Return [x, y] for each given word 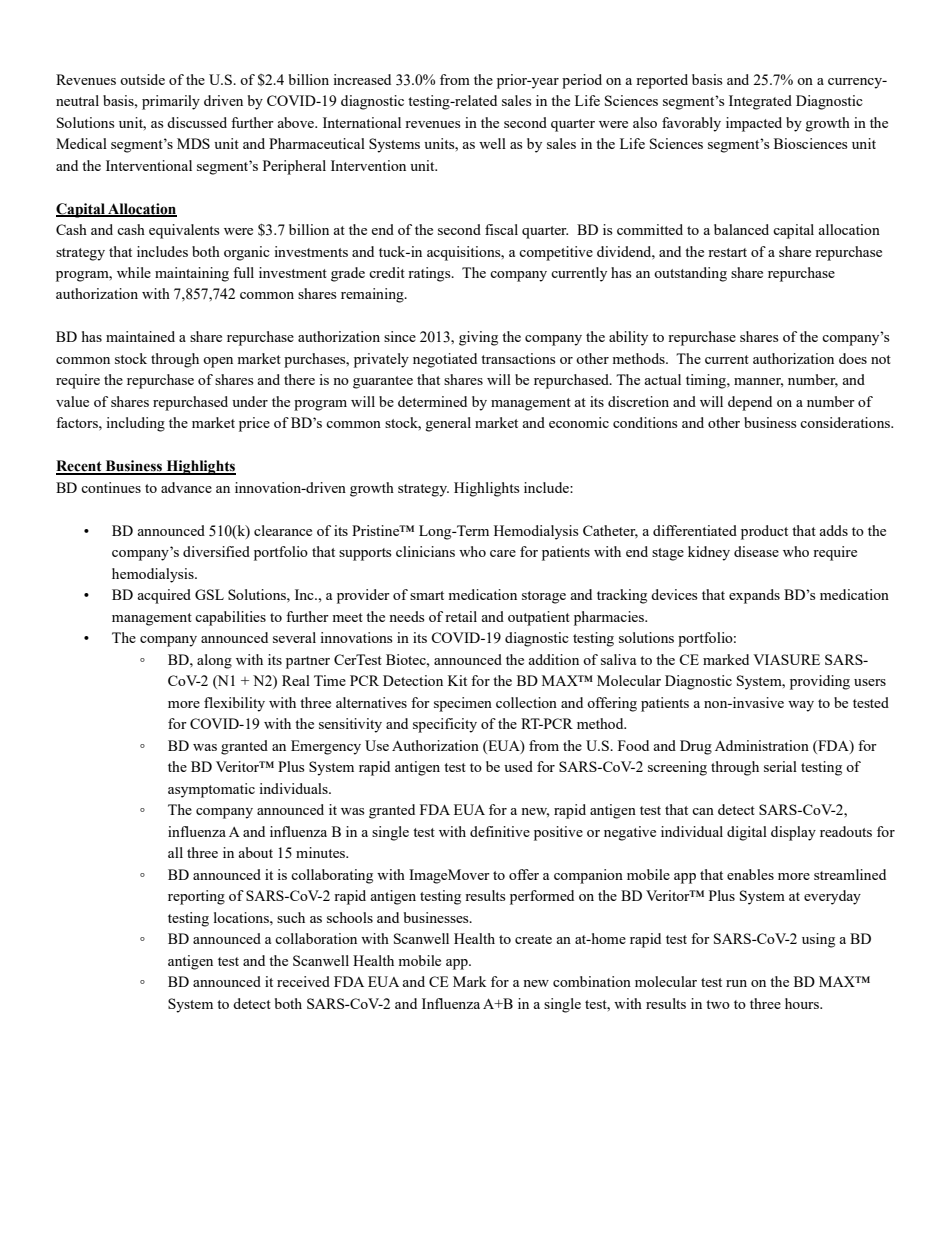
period [582, 81]
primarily [171, 102]
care [503, 553]
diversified [216, 551]
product [764, 532]
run [736, 983]
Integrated [760, 102]
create [533, 939]
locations [242, 917]
